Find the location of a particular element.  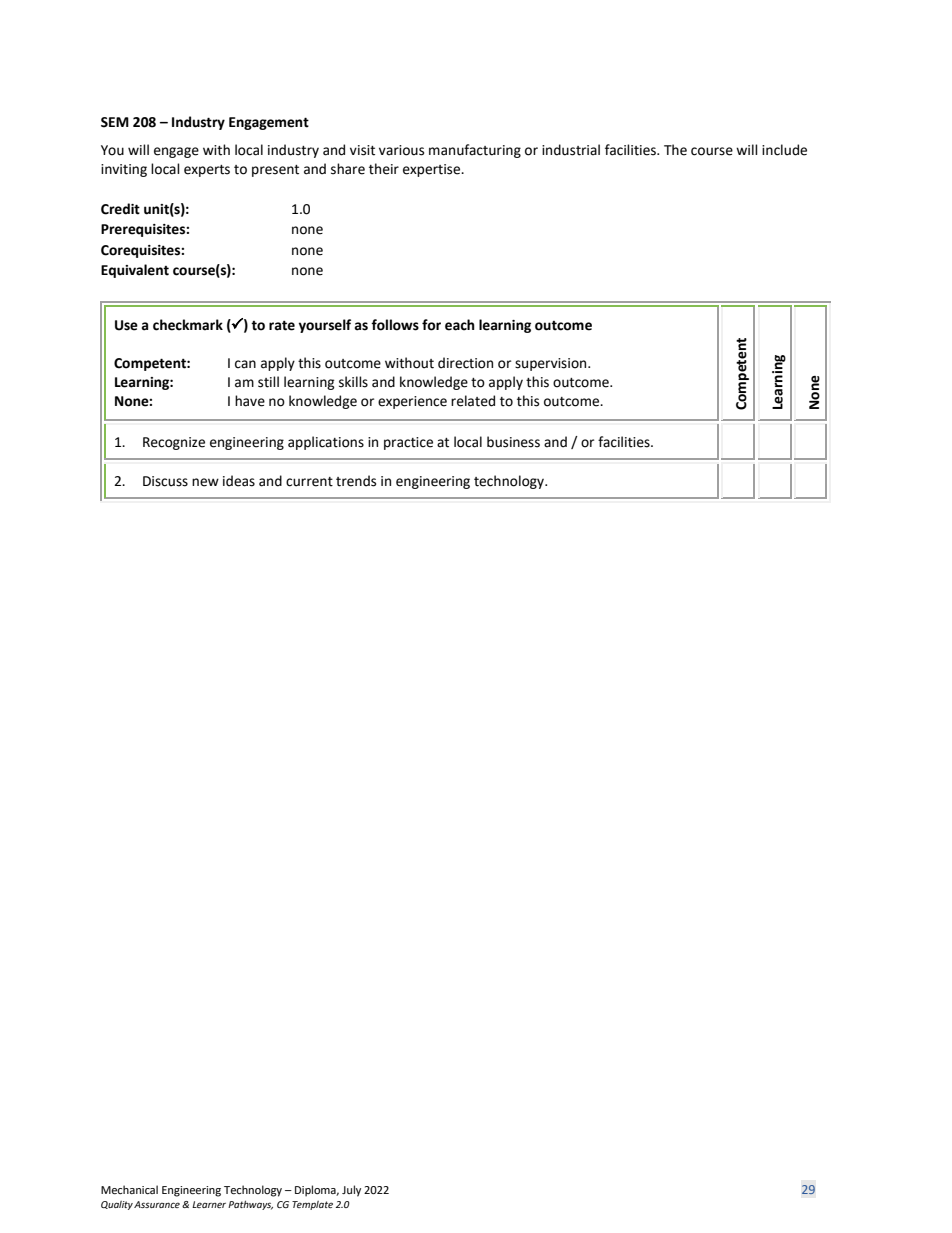

include is located at coordinates (784, 150).
